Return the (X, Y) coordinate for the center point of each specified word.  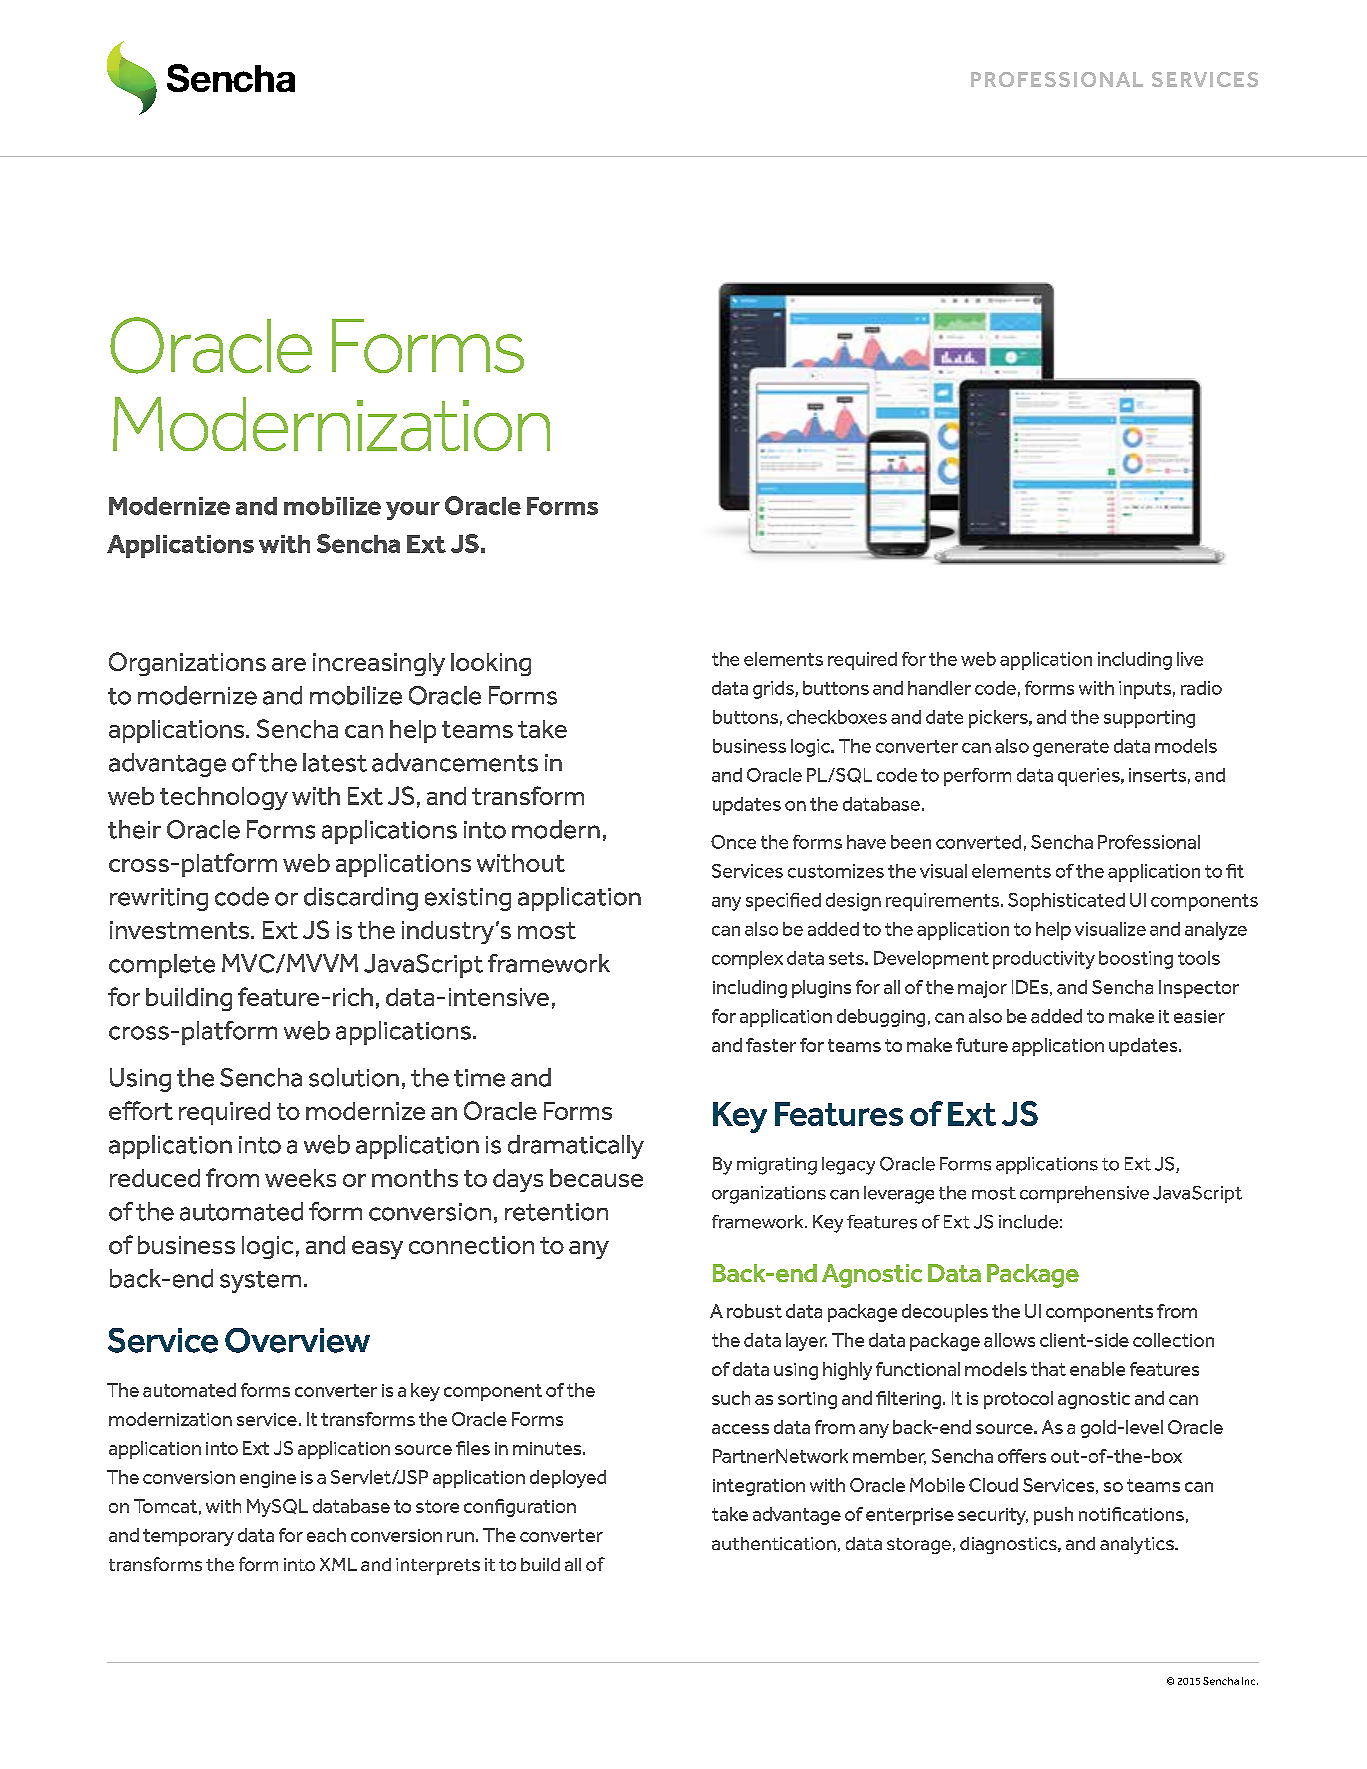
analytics (1138, 1545)
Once (733, 842)
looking (491, 664)
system (260, 1282)
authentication (774, 1543)
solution (354, 1077)
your (413, 511)
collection (1173, 1340)
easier (1199, 1016)
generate (1071, 748)
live (1190, 659)
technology (224, 798)
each (326, 1535)
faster (771, 1045)
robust (754, 1311)
